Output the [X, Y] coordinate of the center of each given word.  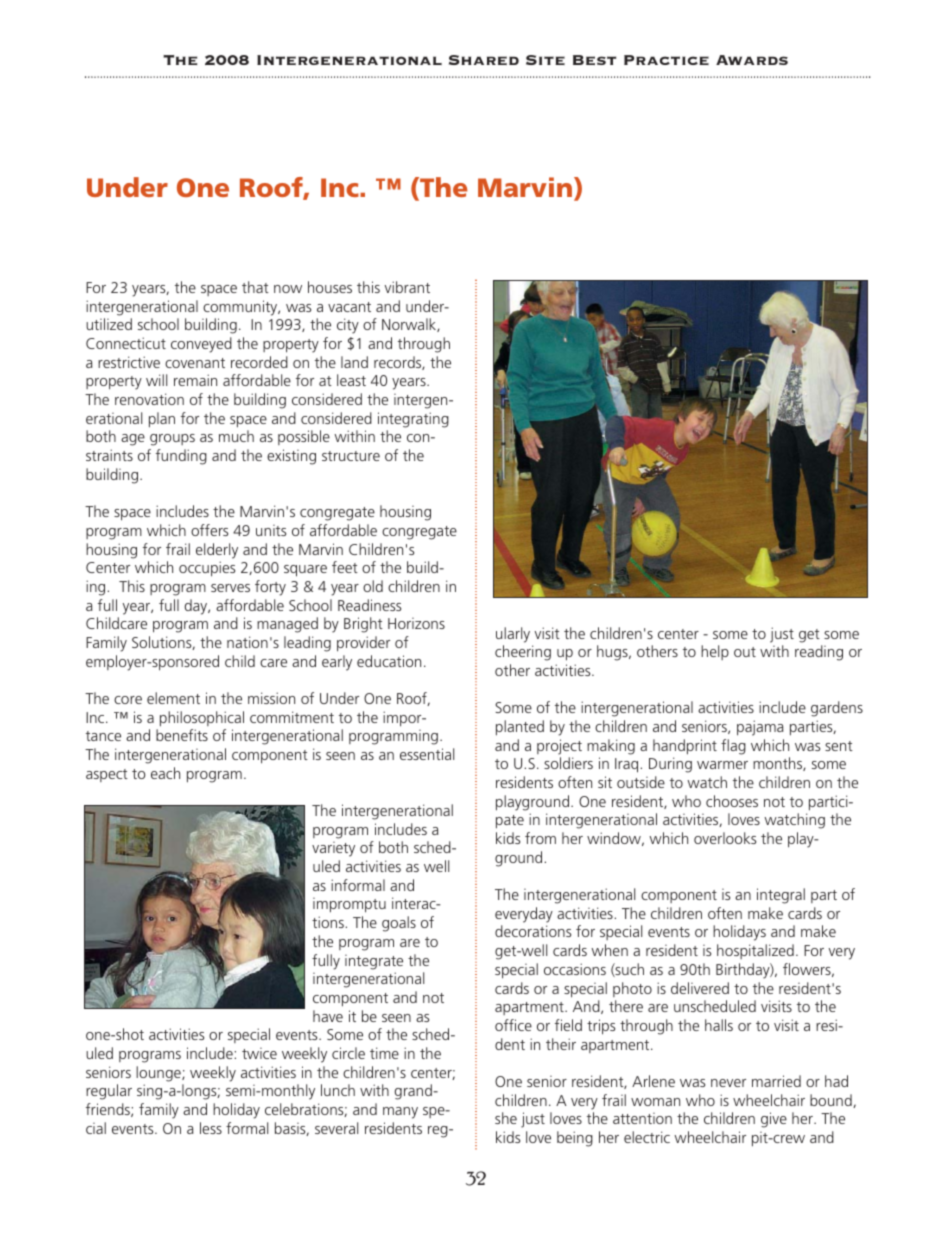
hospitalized [755, 951]
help [715, 652]
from [540, 838]
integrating [413, 420]
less [211, 1128]
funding [181, 457]
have [328, 1016]
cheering [523, 653]
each [165, 773]
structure [351, 456]
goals [399, 924]
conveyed [201, 345]
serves [230, 588]
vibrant [407, 287]
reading [819, 653]
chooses [732, 801]
